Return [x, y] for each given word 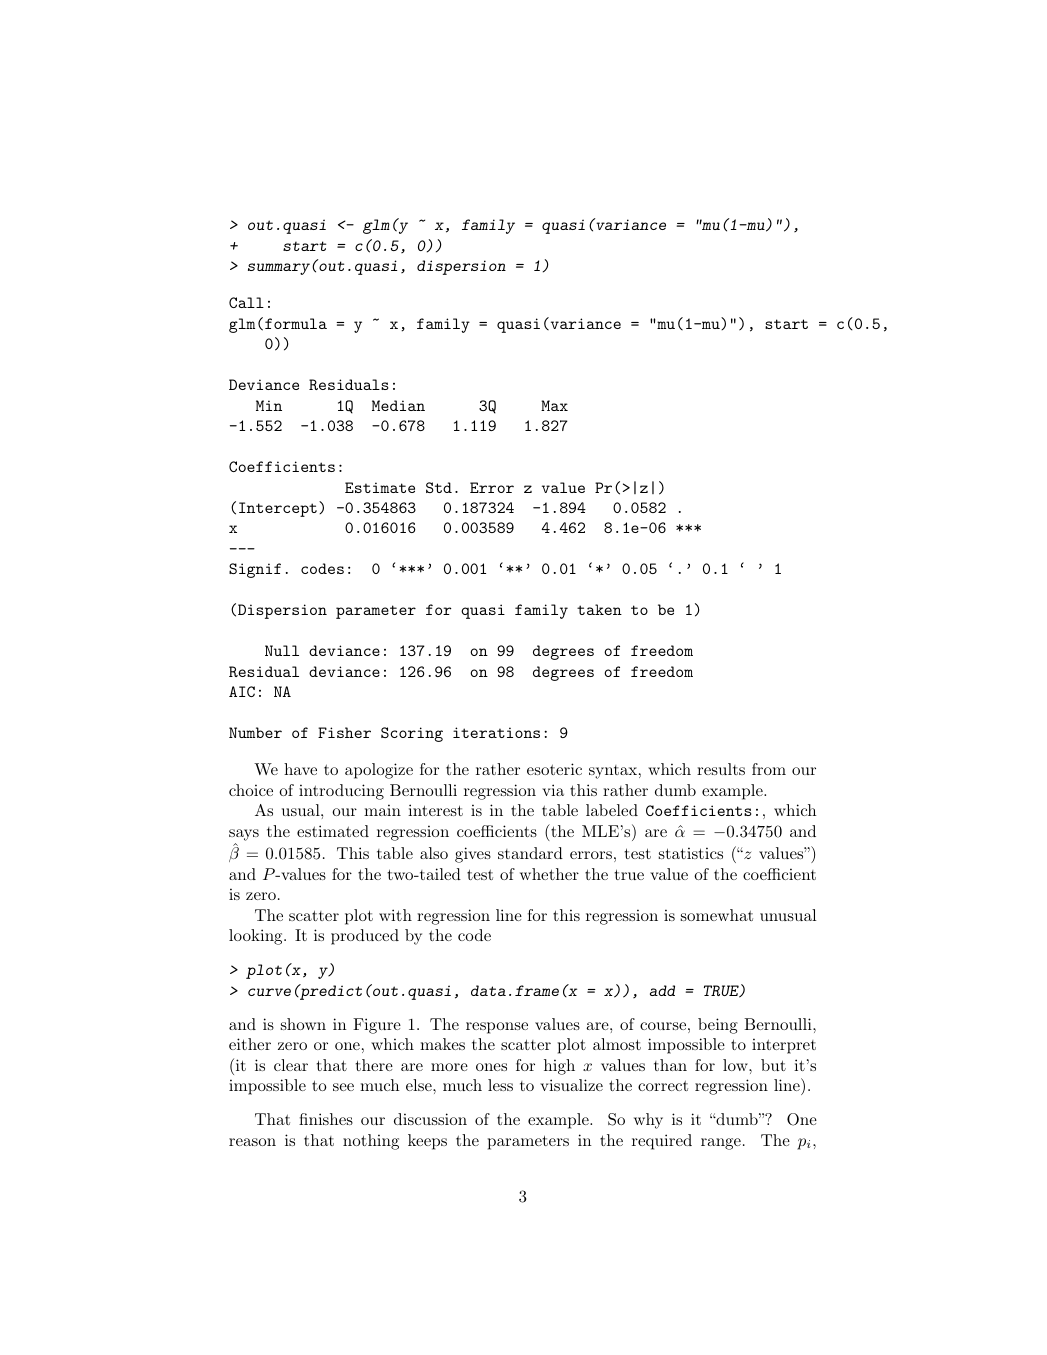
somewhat [717, 915]
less [500, 1085]
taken [599, 609]
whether [549, 874]
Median [398, 405]
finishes [326, 1119]
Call [246, 302]
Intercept [278, 509]
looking [257, 937]
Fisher [344, 732]
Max [554, 405]
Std [439, 487]
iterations [496, 732]
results [721, 769]
